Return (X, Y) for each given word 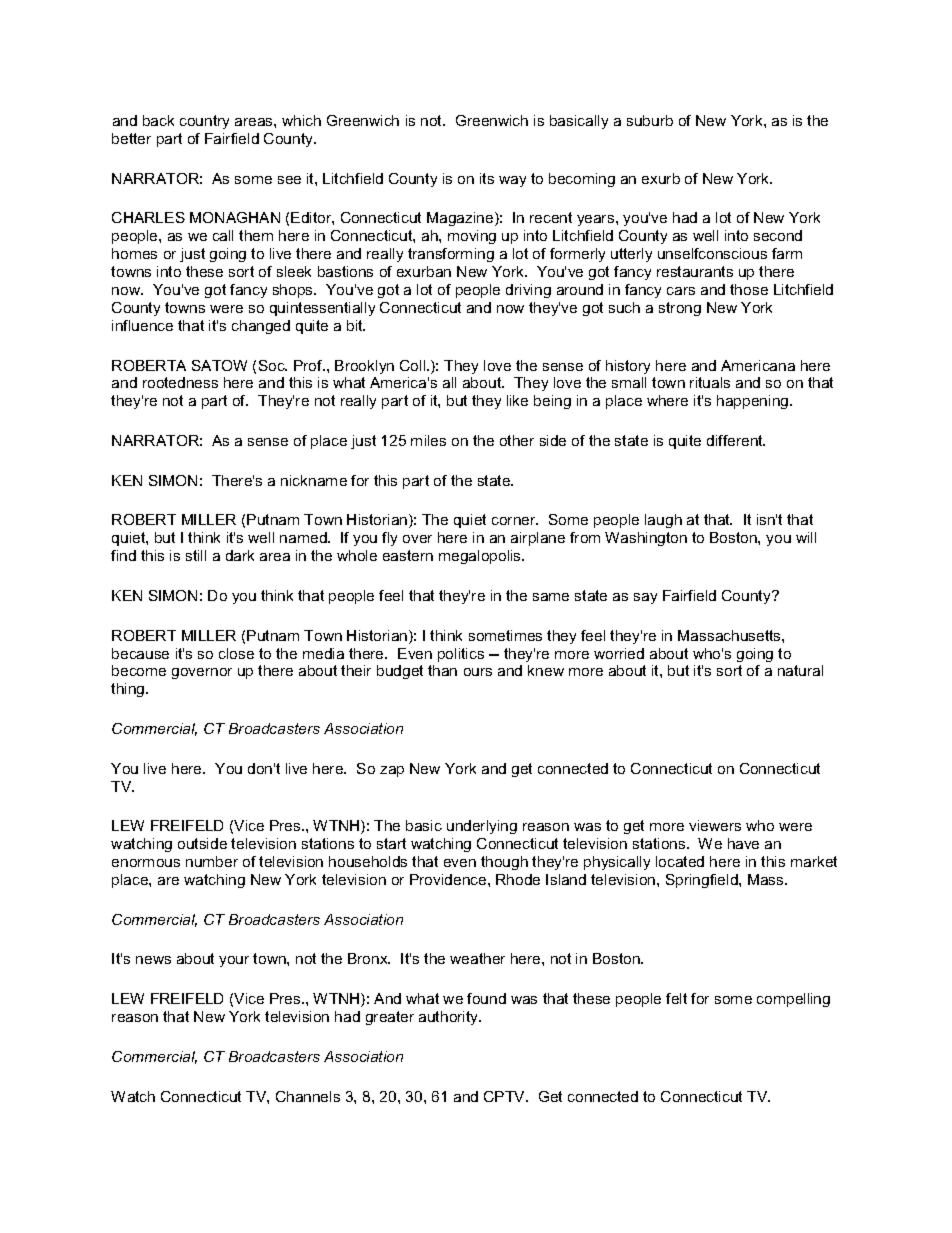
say (645, 598)
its (487, 178)
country (204, 122)
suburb (650, 120)
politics (461, 655)
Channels (308, 1096)
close (236, 653)
